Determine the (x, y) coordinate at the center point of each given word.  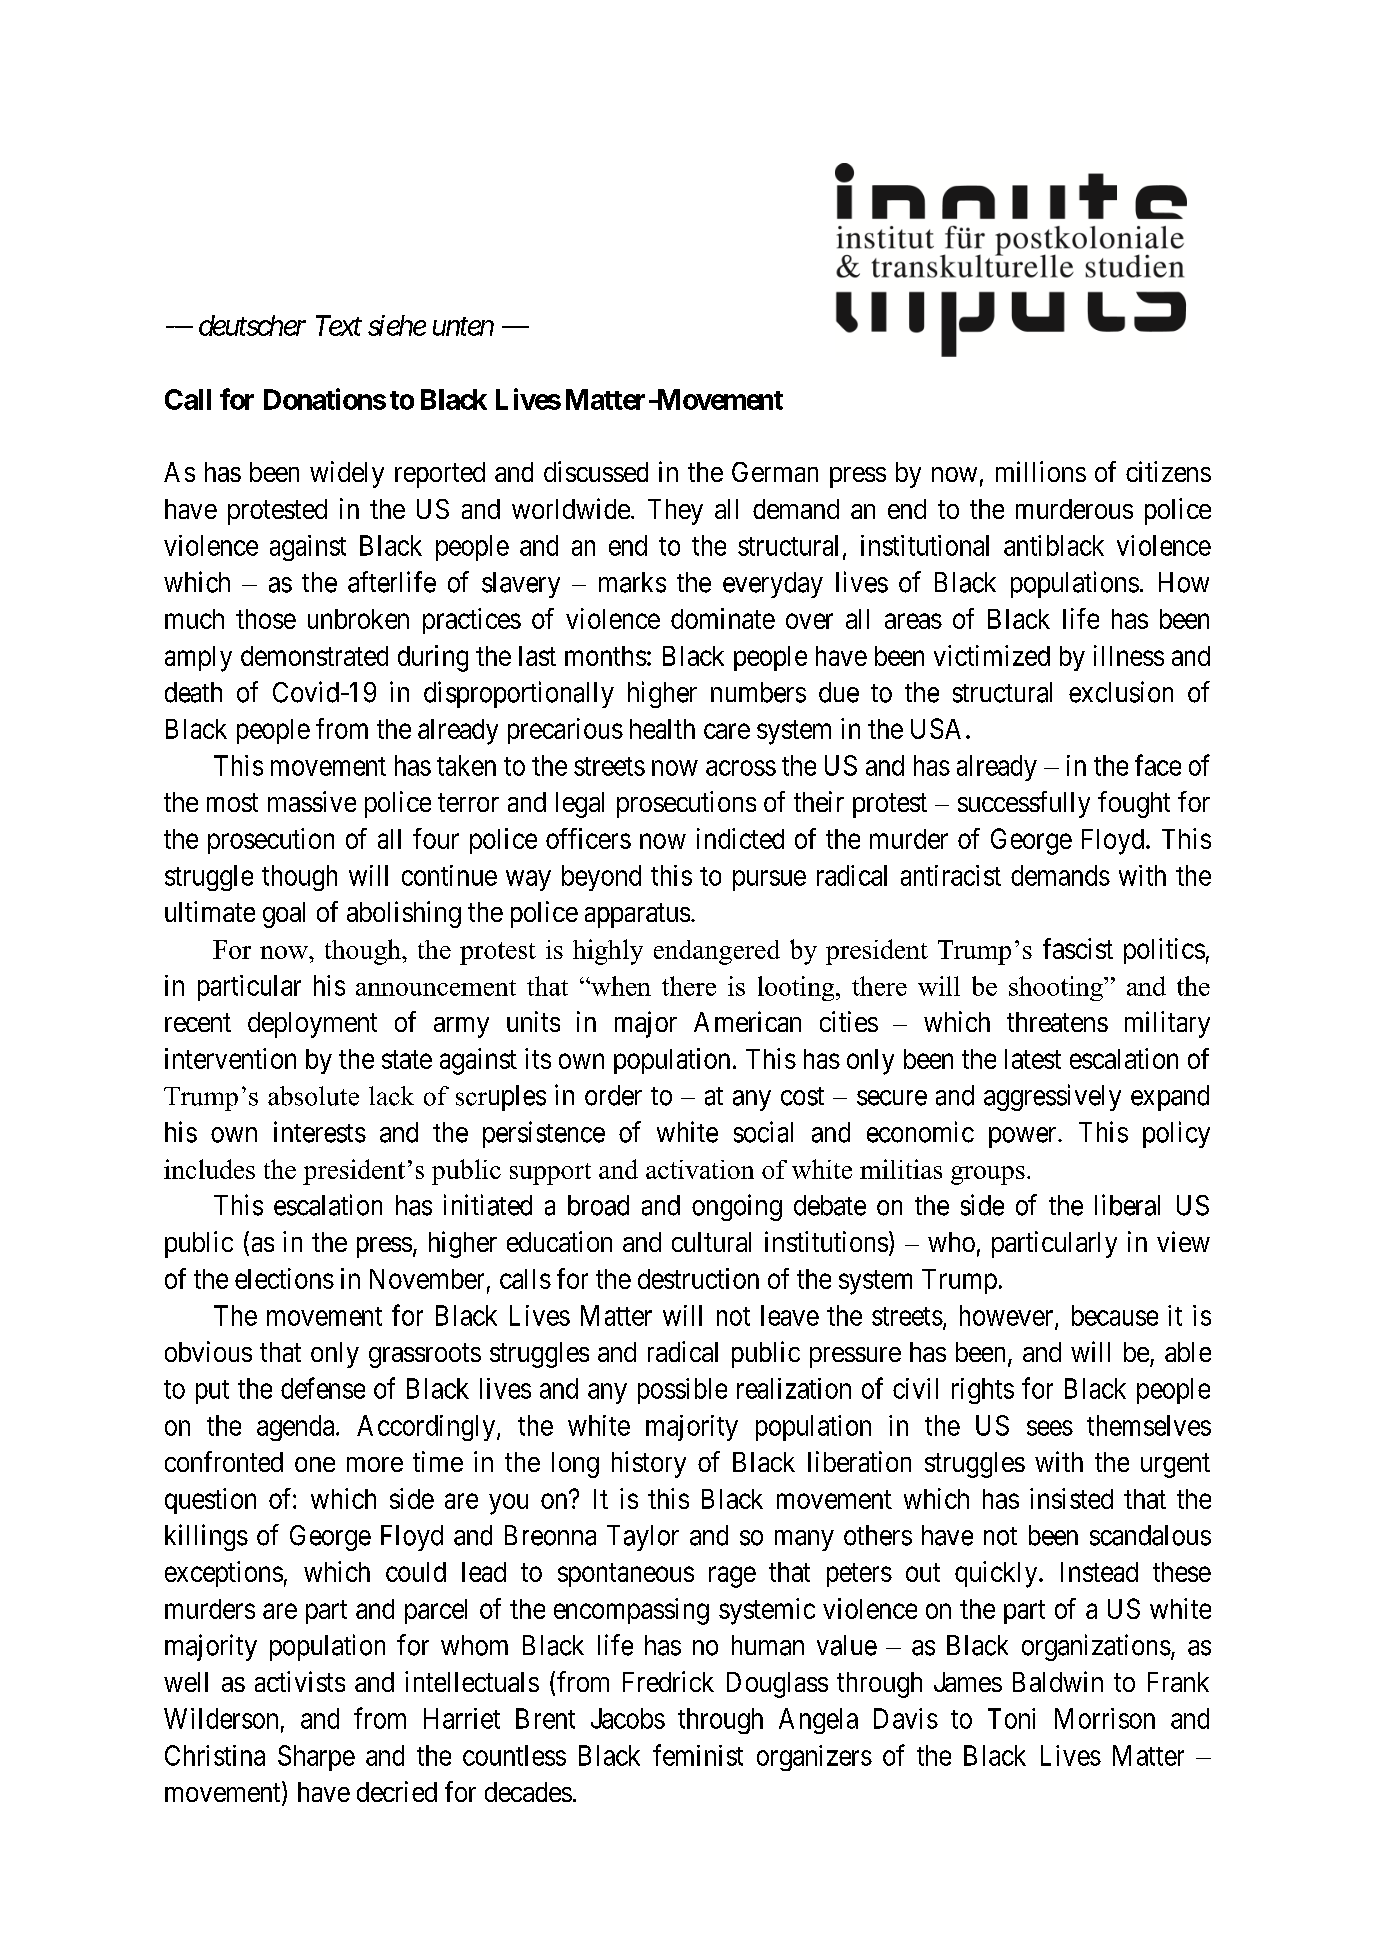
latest (1033, 1059)
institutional (925, 545)
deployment (312, 1025)
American (747, 1021)
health (662, 729)
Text (339, 325)
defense (323, 1388)
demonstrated (314, 656)
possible (682, 1391)
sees (1050, 1428)
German (775, 472)
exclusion (1121, 692)
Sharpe (316, 1758)
